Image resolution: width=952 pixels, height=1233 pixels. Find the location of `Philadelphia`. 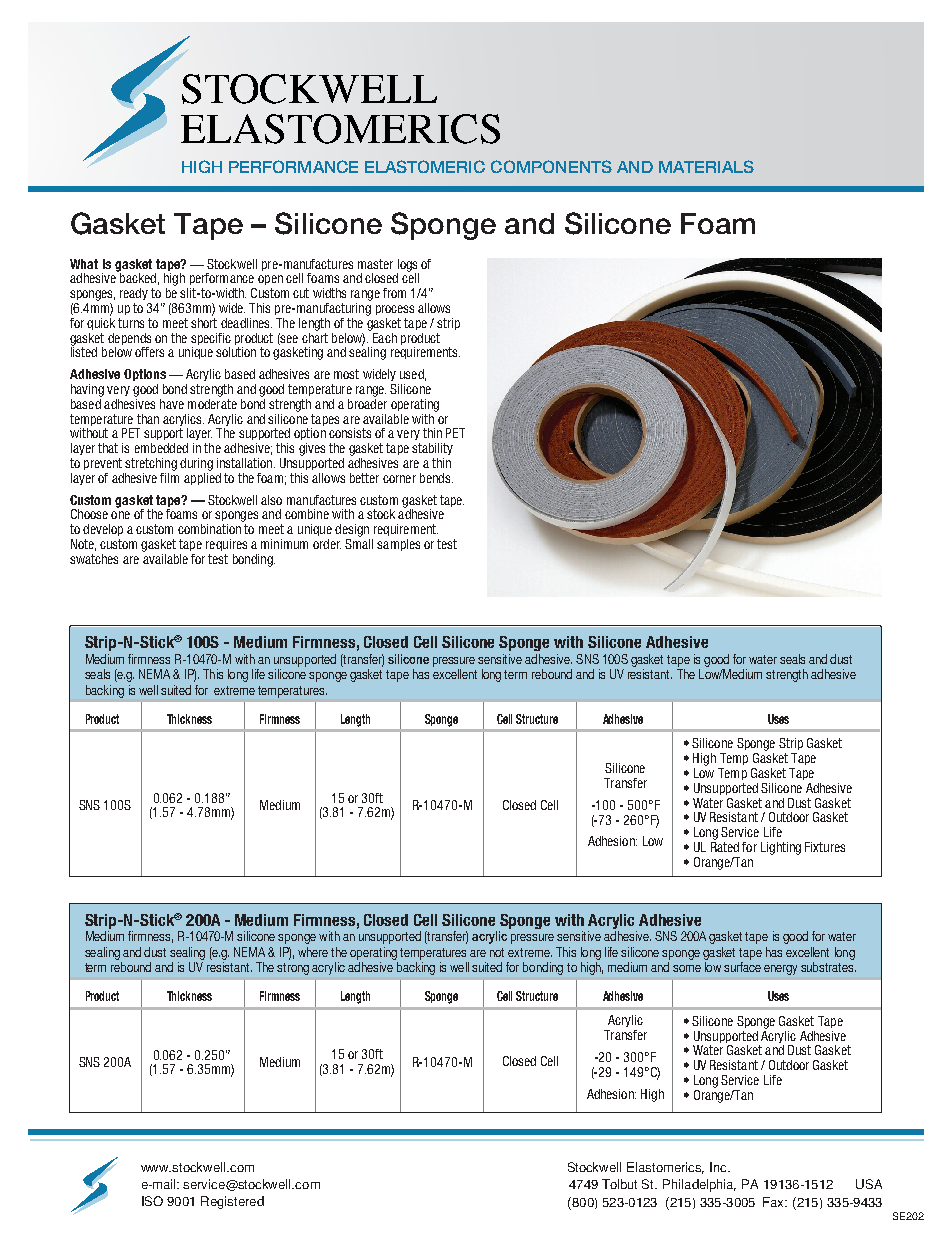

Philadelphia is located at coordinates (699, 1185).
